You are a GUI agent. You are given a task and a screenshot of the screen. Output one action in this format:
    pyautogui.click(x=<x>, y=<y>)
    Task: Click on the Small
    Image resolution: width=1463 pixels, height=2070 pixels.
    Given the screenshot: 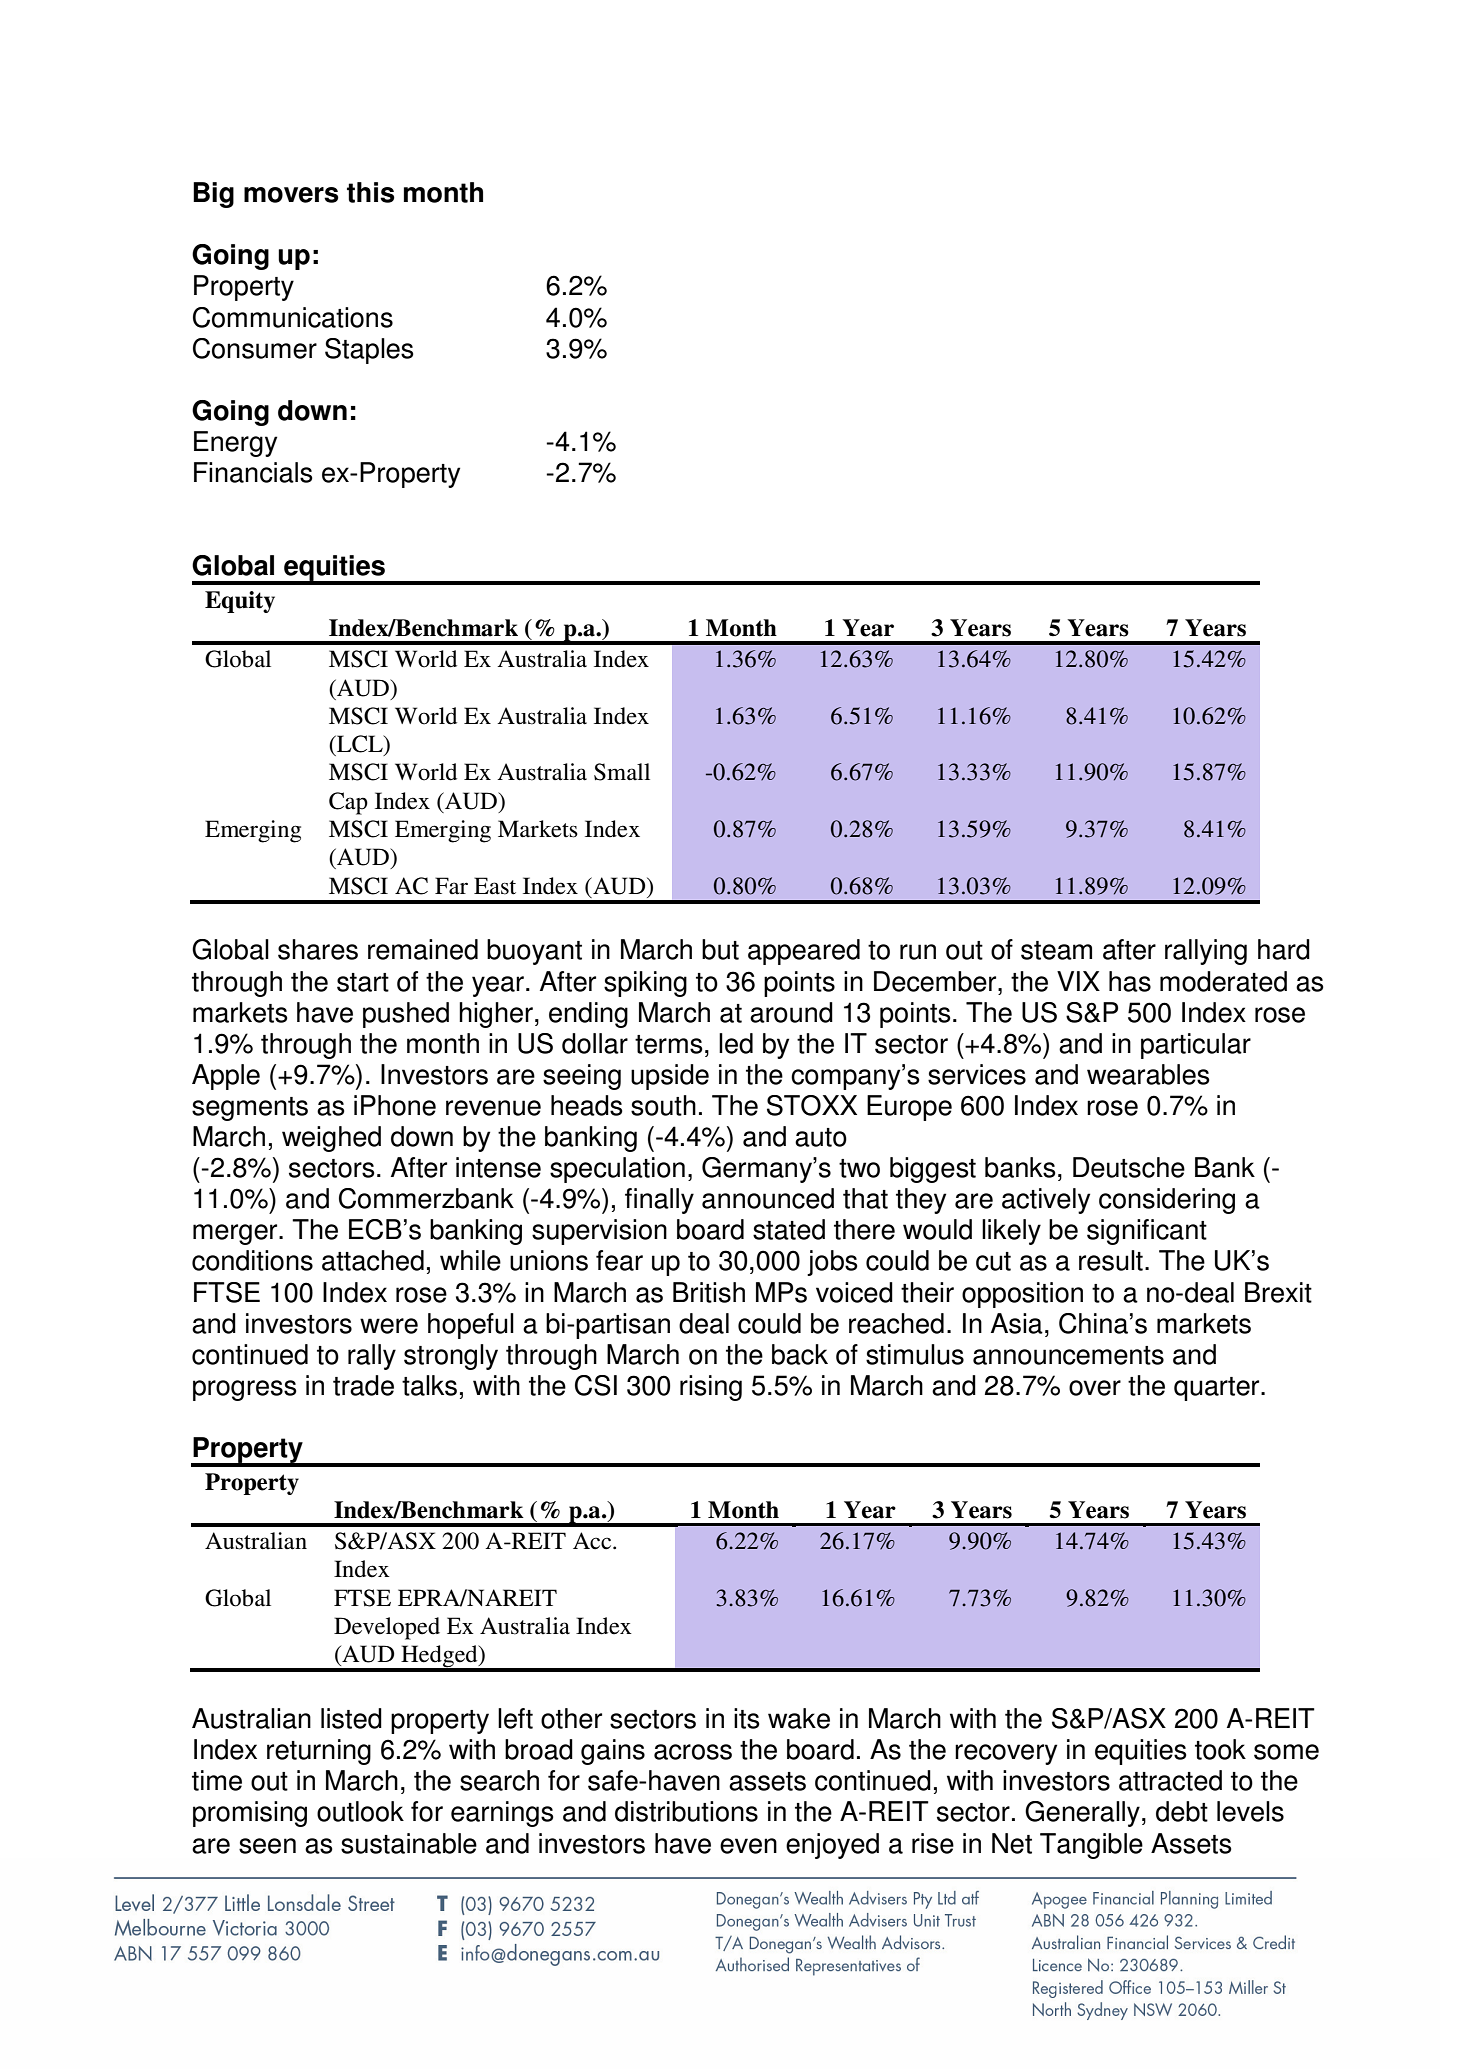 What is the action you would take?
    pyautogui.click(x=622, y=772)
